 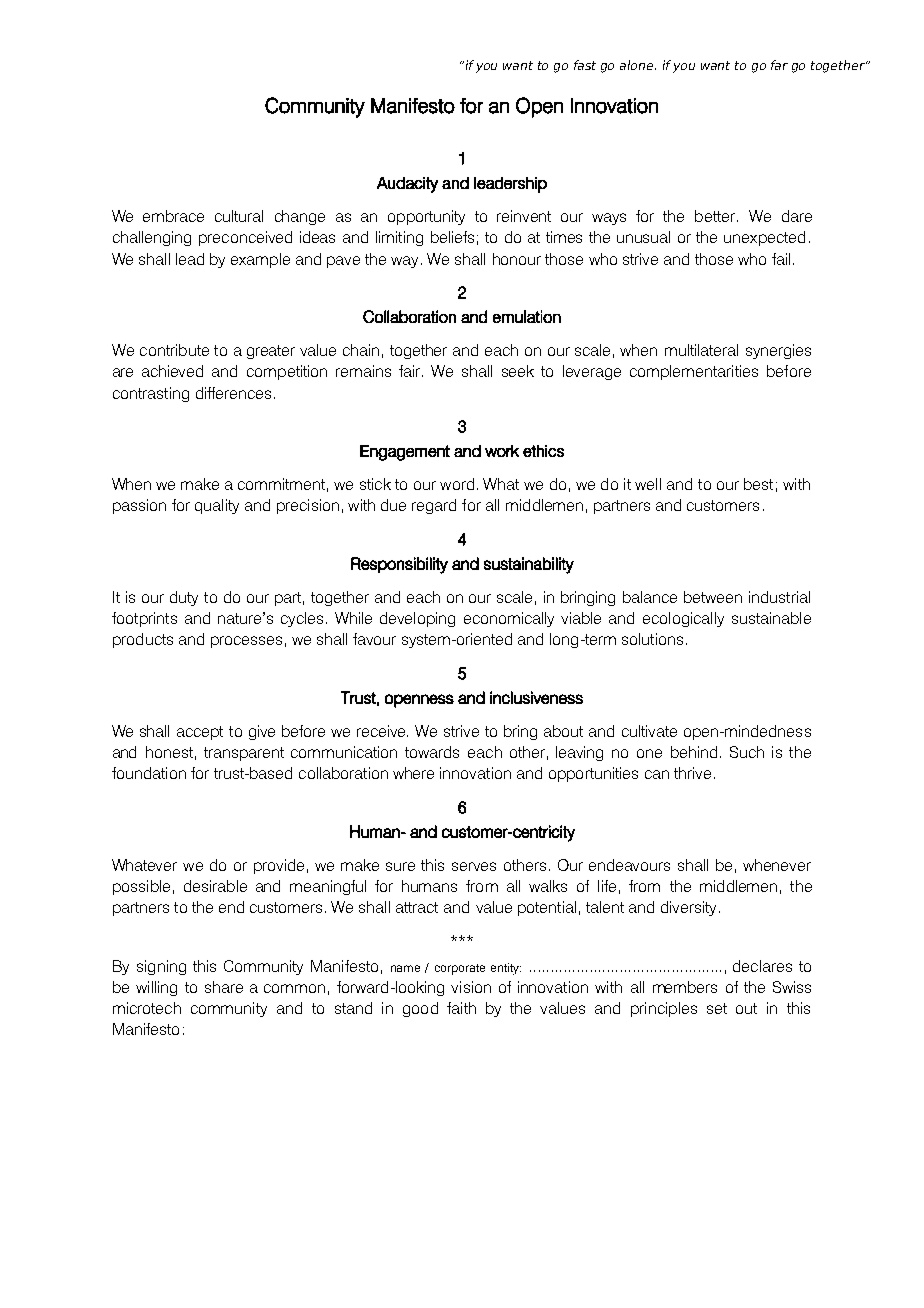 What do you see at coordinates (217, 506) in the page?
I see `quality` at bounding box center [217, 506].
